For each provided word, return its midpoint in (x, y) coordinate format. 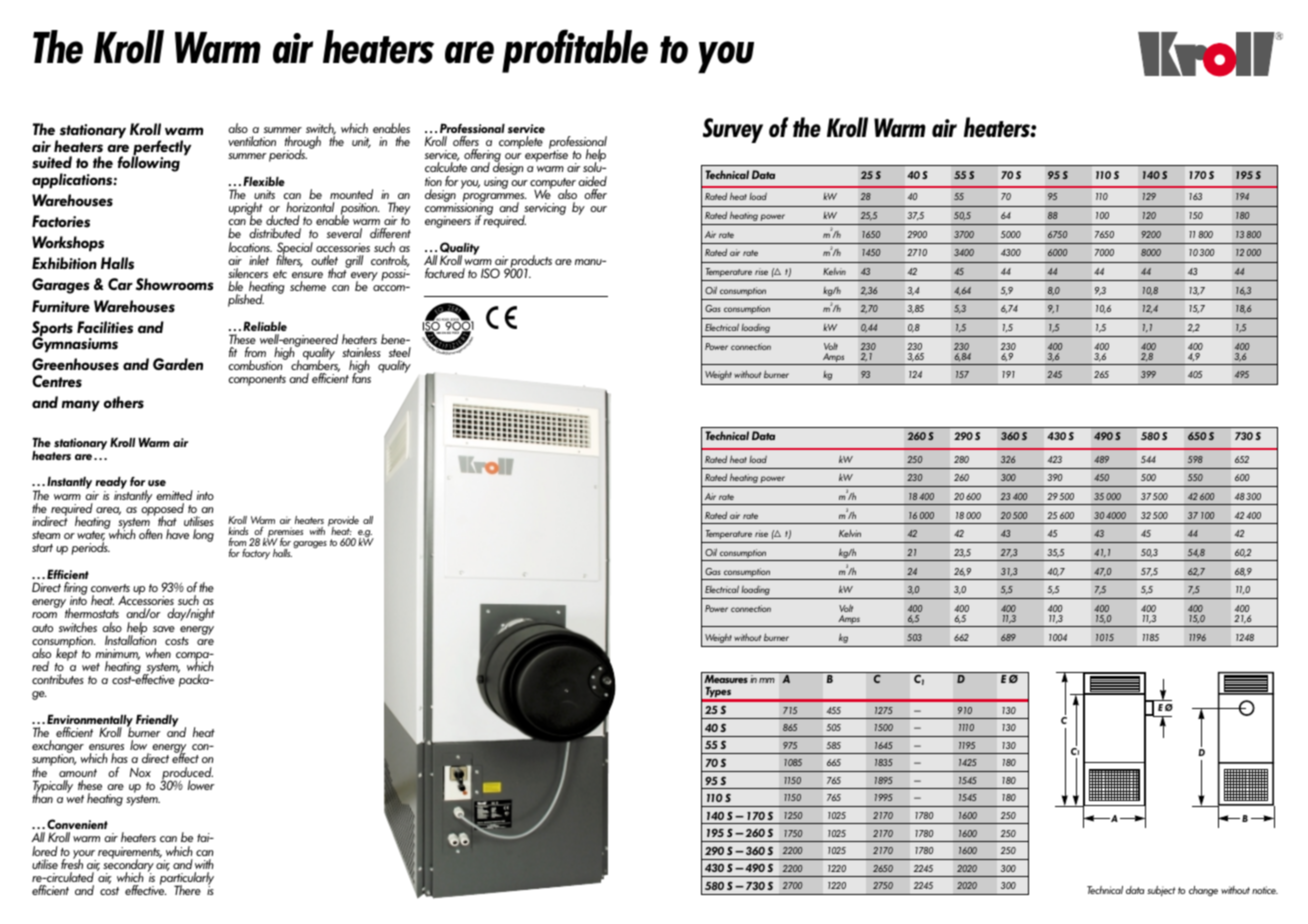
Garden (178, 364)
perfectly (161, 149)
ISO (490, 273)
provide (343, 522)
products (530, 262)
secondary (128, 865)
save (164, 629)
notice (1265, 890)
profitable (575, 51)
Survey (733, 130)
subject (1161, 891)
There (187, 890)
